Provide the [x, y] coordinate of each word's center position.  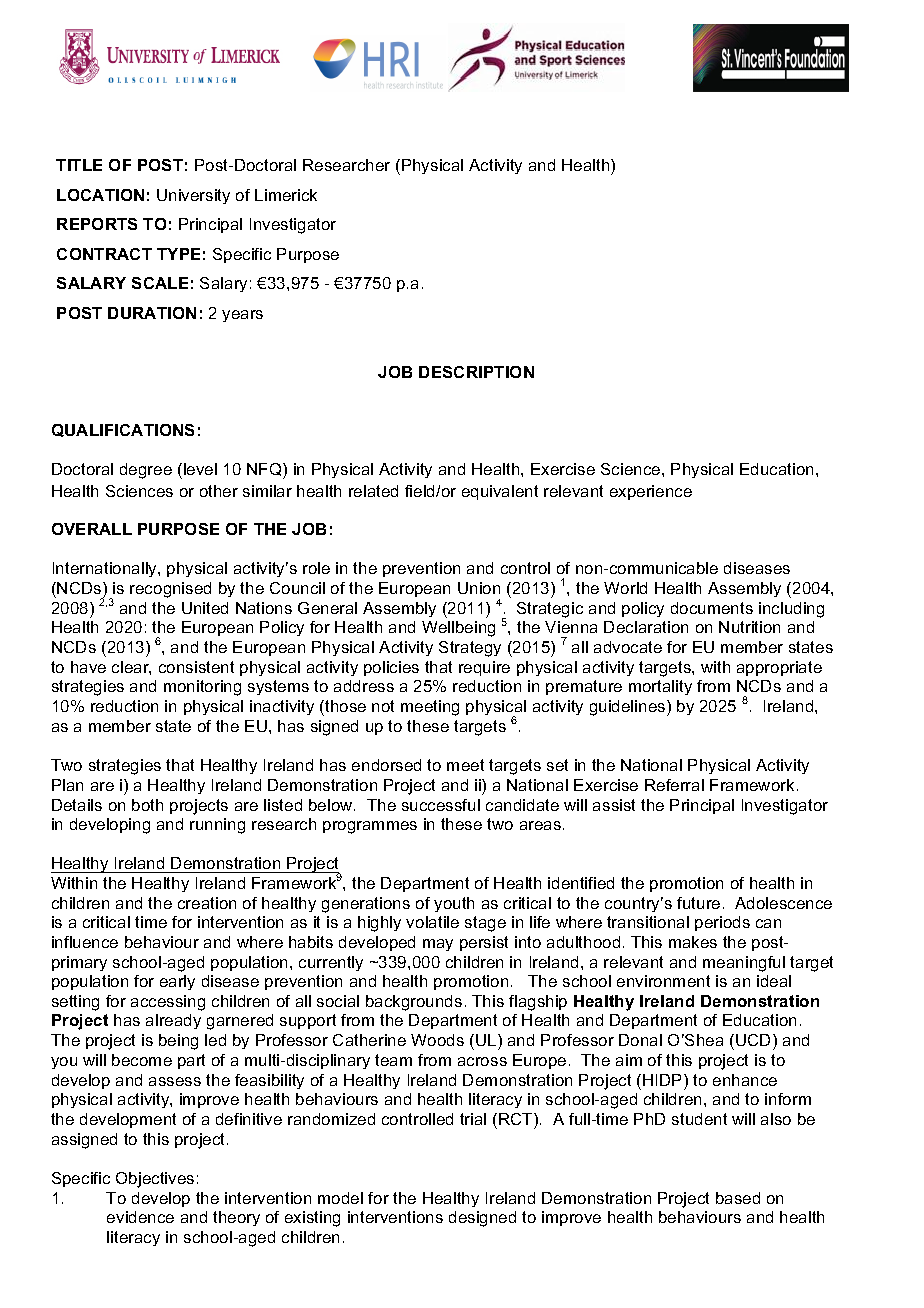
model [340, 1198]
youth [454, 904]
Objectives [155, 1180]
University [193, 196]
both [147, 805]
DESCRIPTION [476, 372]
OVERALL [92, 529]
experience [651, 492]
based [738, 1198]
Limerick [286, 195]
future [698, 903]
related [373, 491]
